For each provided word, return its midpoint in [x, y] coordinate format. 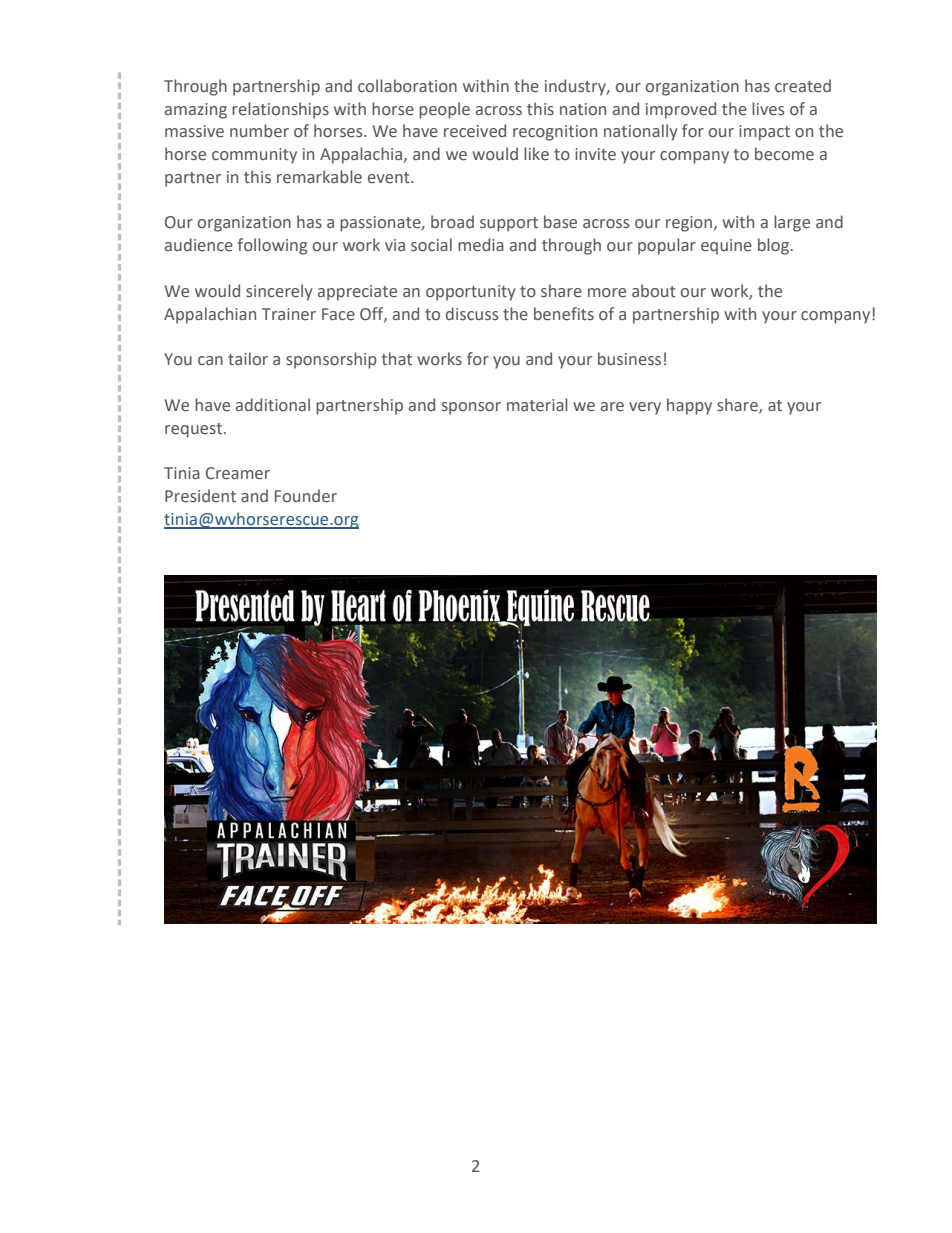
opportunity [471, 293]
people [444, 110]
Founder [306, 496]
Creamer [238, 473]
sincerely [279, 292]
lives [768, 109]
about [654, 291]
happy [689, 406]
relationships [280, 110]
